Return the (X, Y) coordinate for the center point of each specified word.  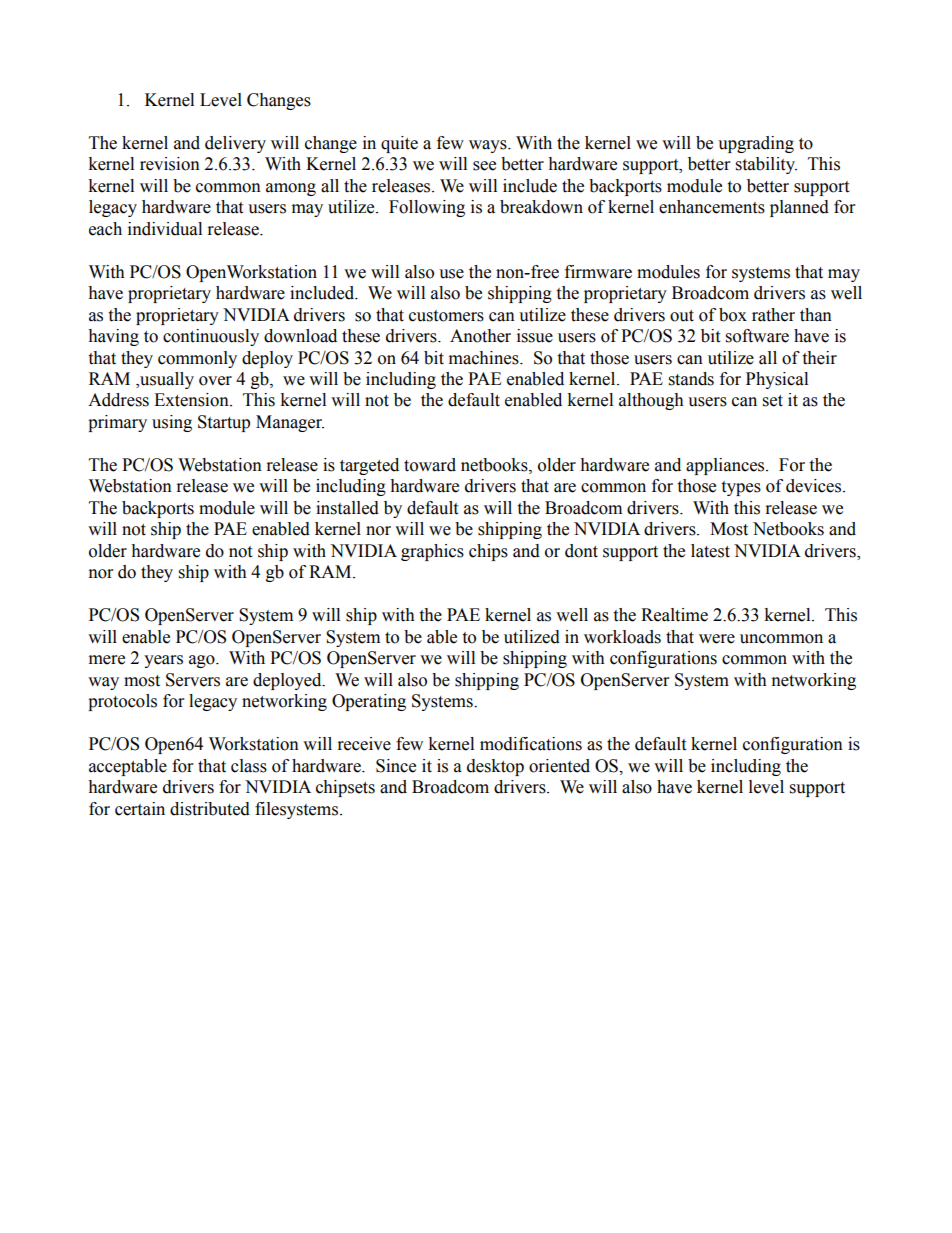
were (717, 639)
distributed (210, 809)
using (172, 423)
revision (170, 164)
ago (203, 661)
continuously (211, 337)
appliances (726, 466)
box (733, 315)
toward (430, 465)
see (484, 166)
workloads (622, 637)
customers (446, 316)
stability (766, 165)
